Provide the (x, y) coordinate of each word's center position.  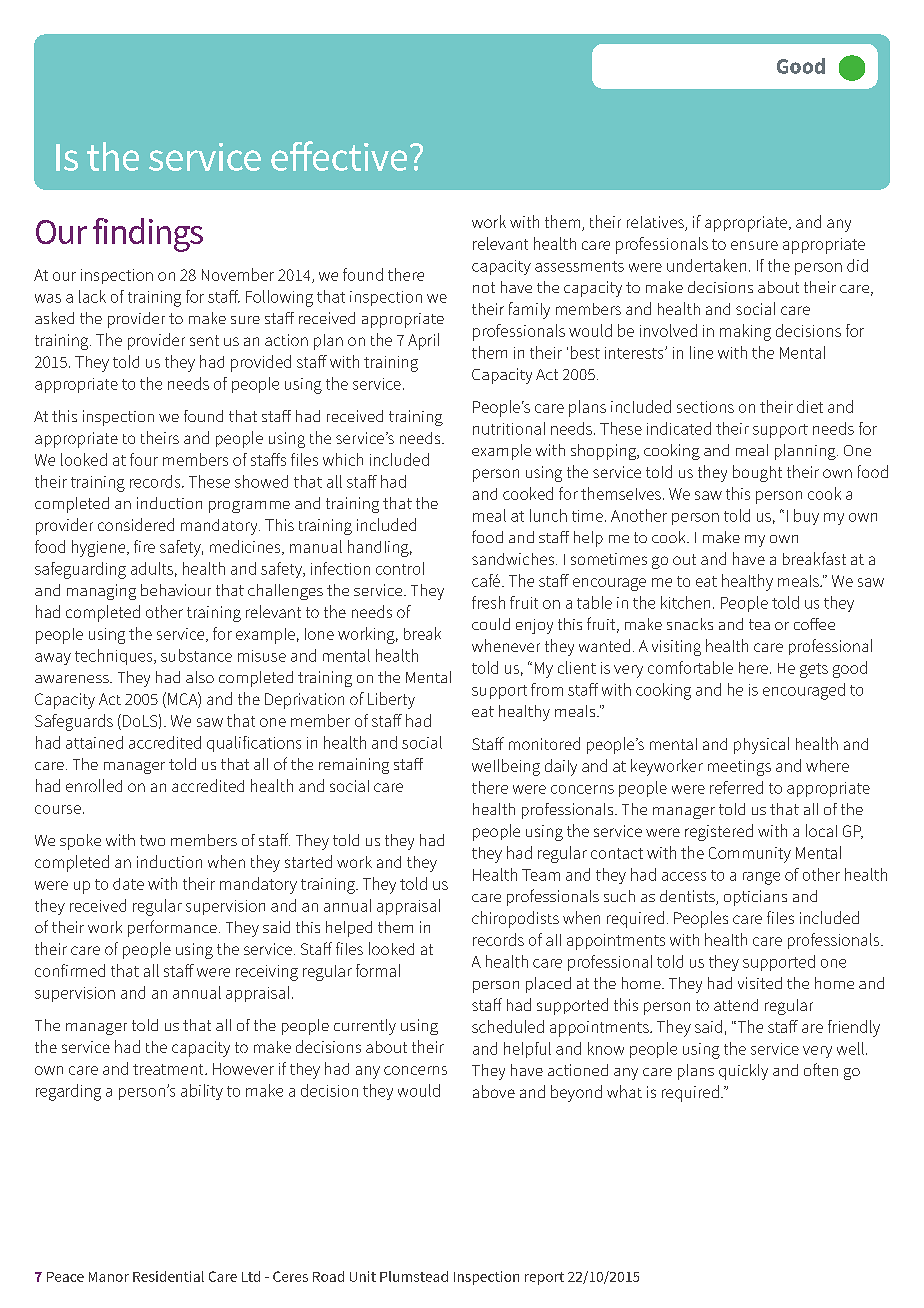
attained (94, 742)
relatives (656, 223)
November (238, 274)
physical (761, 745)
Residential (168, 1276)
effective (339, 156)
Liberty (391, 700)
